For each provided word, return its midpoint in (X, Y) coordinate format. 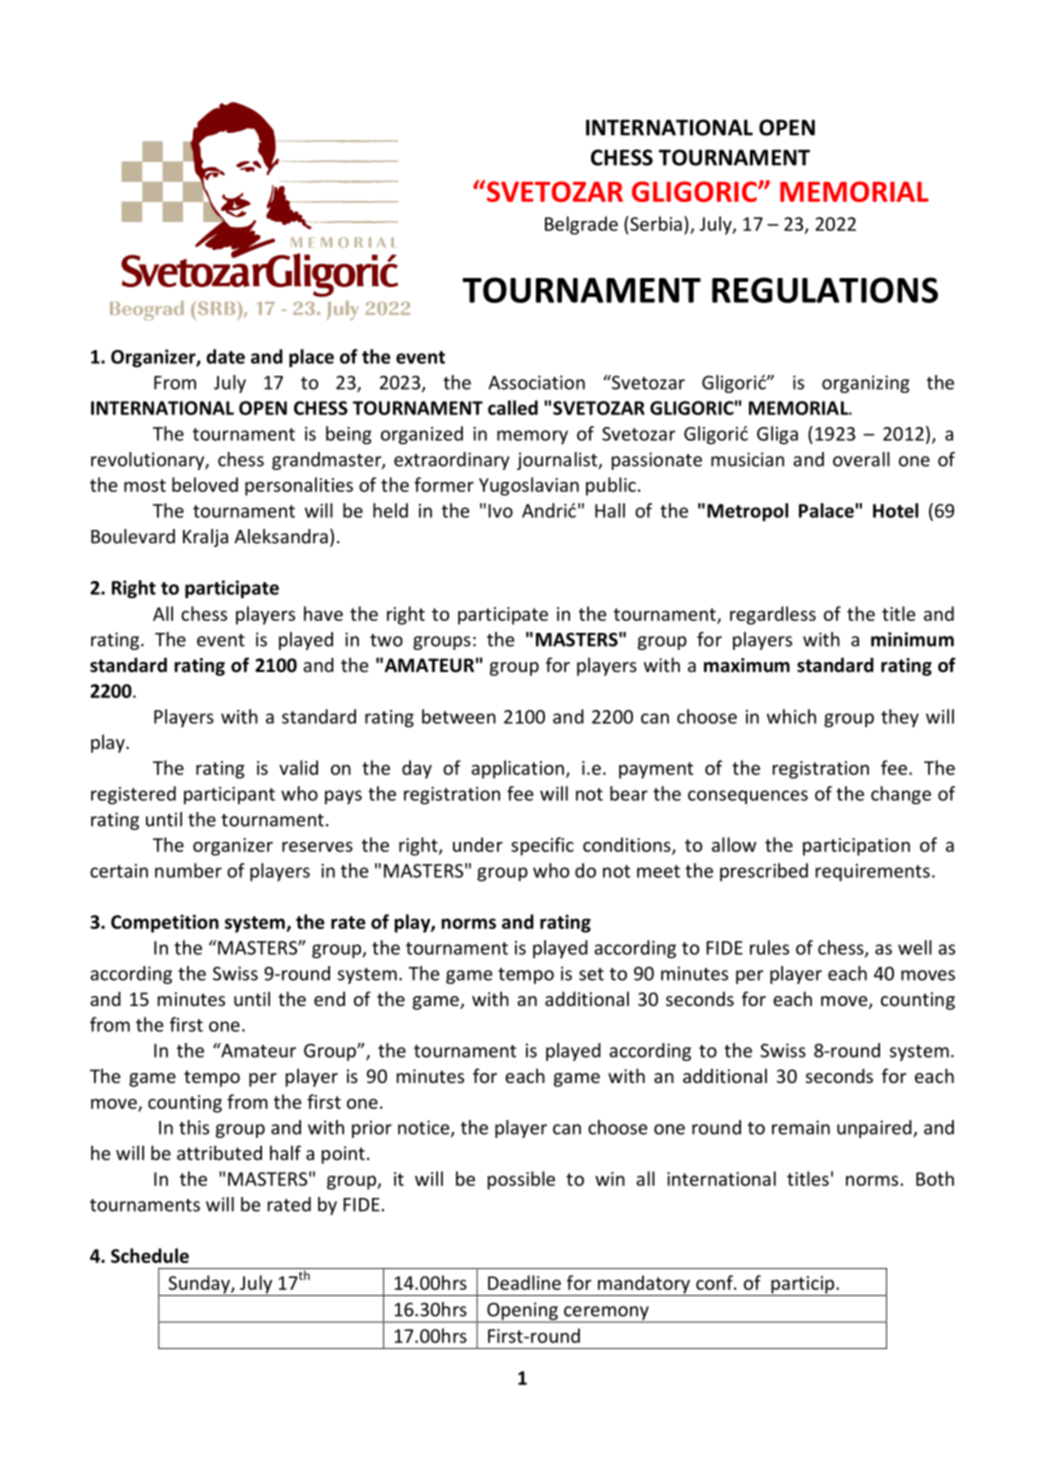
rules (769, 947)
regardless (773, 615)
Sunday (199, 1285)
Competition (165, 924)
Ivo (500, 511)
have (323, 613)
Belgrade (581, 225)
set (591, 974)
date (225, 356)
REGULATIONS (825, 290)
